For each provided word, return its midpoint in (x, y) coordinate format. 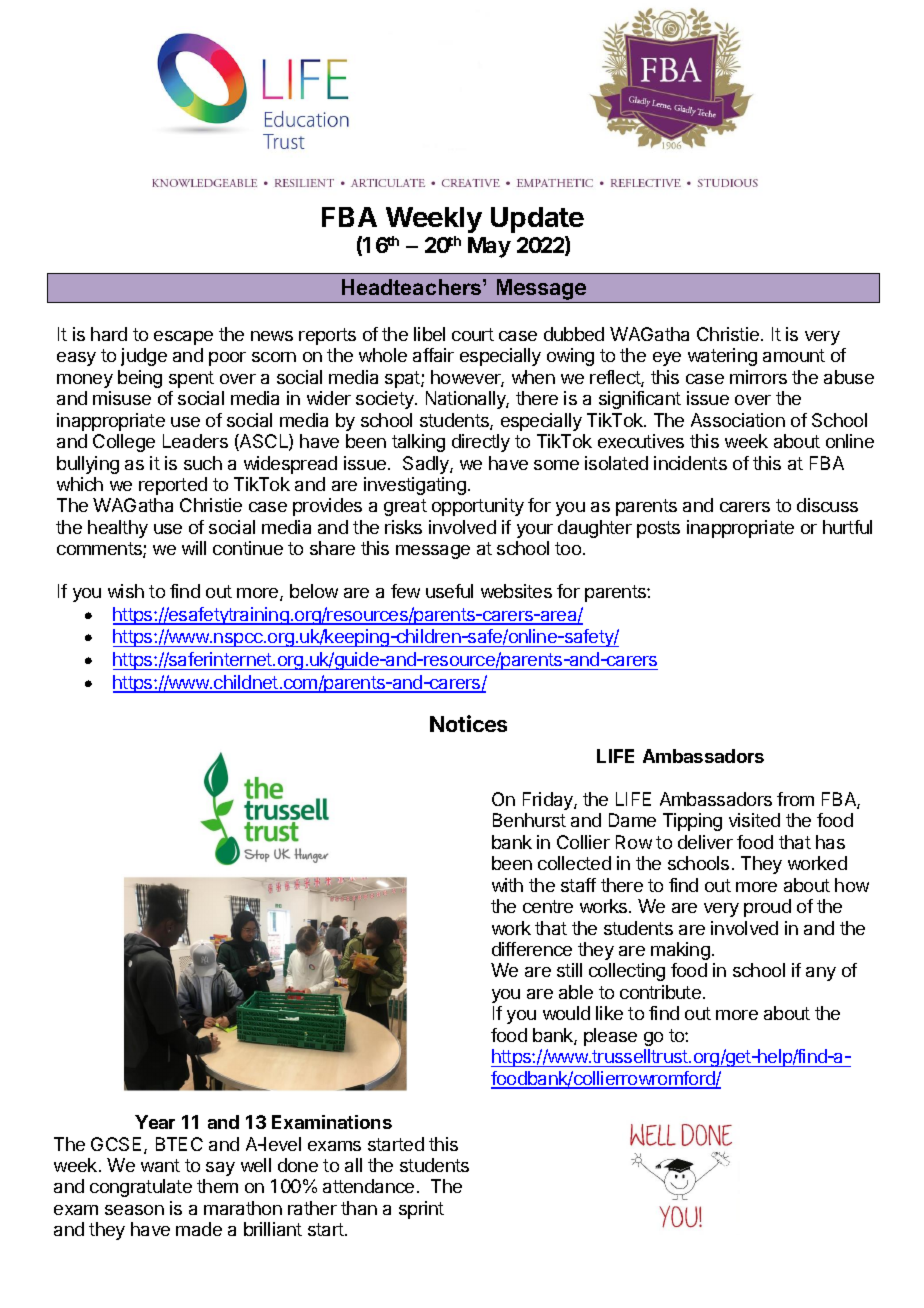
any (821, 974)
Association (738, 420)
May (489, 247)
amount (794, 355)
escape (183, 338)
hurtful (847, 527)
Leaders (195, 441)
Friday (549, 801)
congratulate (141, 1188)
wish (126, 591)
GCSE (118, 1145)
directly (481, 443)
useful (449, 591)
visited (754, 820)
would (566, 1013)
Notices (468, 723)
